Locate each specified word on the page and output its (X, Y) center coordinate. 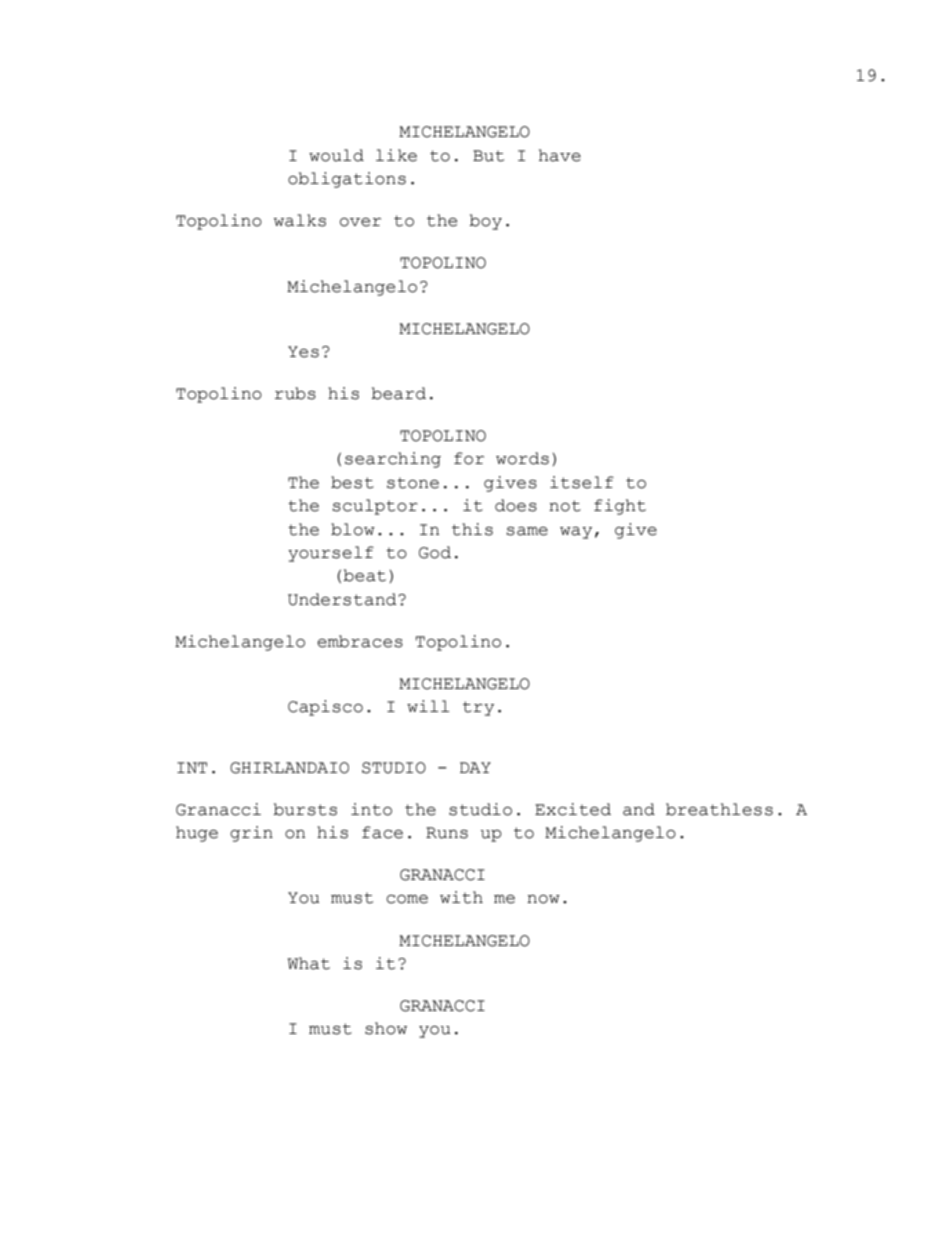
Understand (343, 599)
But (488, 156)
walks (300, 220)
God (435, 552)
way (576, 533)
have (560, 155)
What (309, 963)
